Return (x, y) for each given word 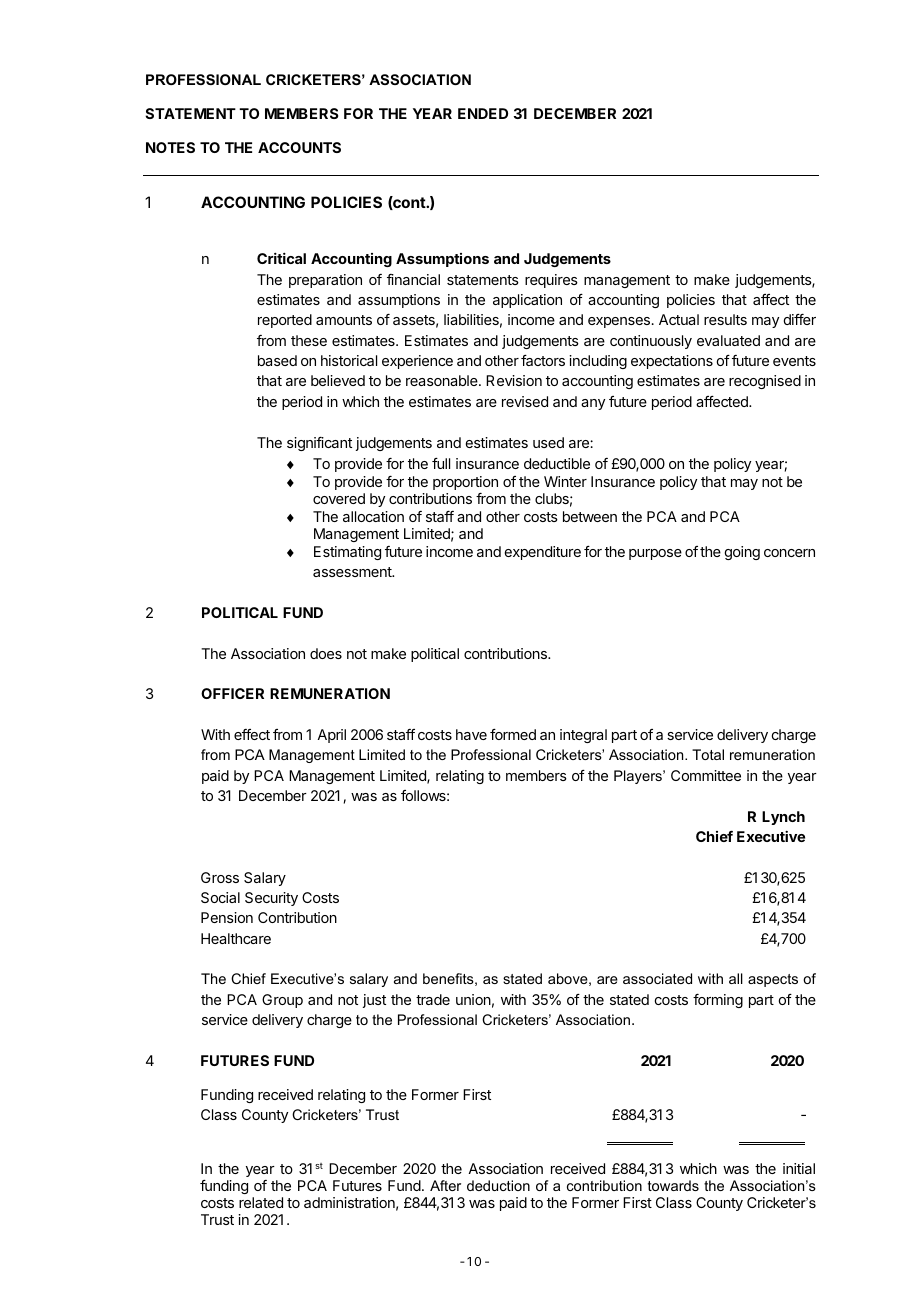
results (725, 319)
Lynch (783, 818)
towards (673, 1185)
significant (319, 444)
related (261, 1202)
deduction (498, 1185)
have (471, 734)
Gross (220, 877)
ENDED (483, 113)
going (742, 553)
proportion (465, 483)
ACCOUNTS (299, 147)
